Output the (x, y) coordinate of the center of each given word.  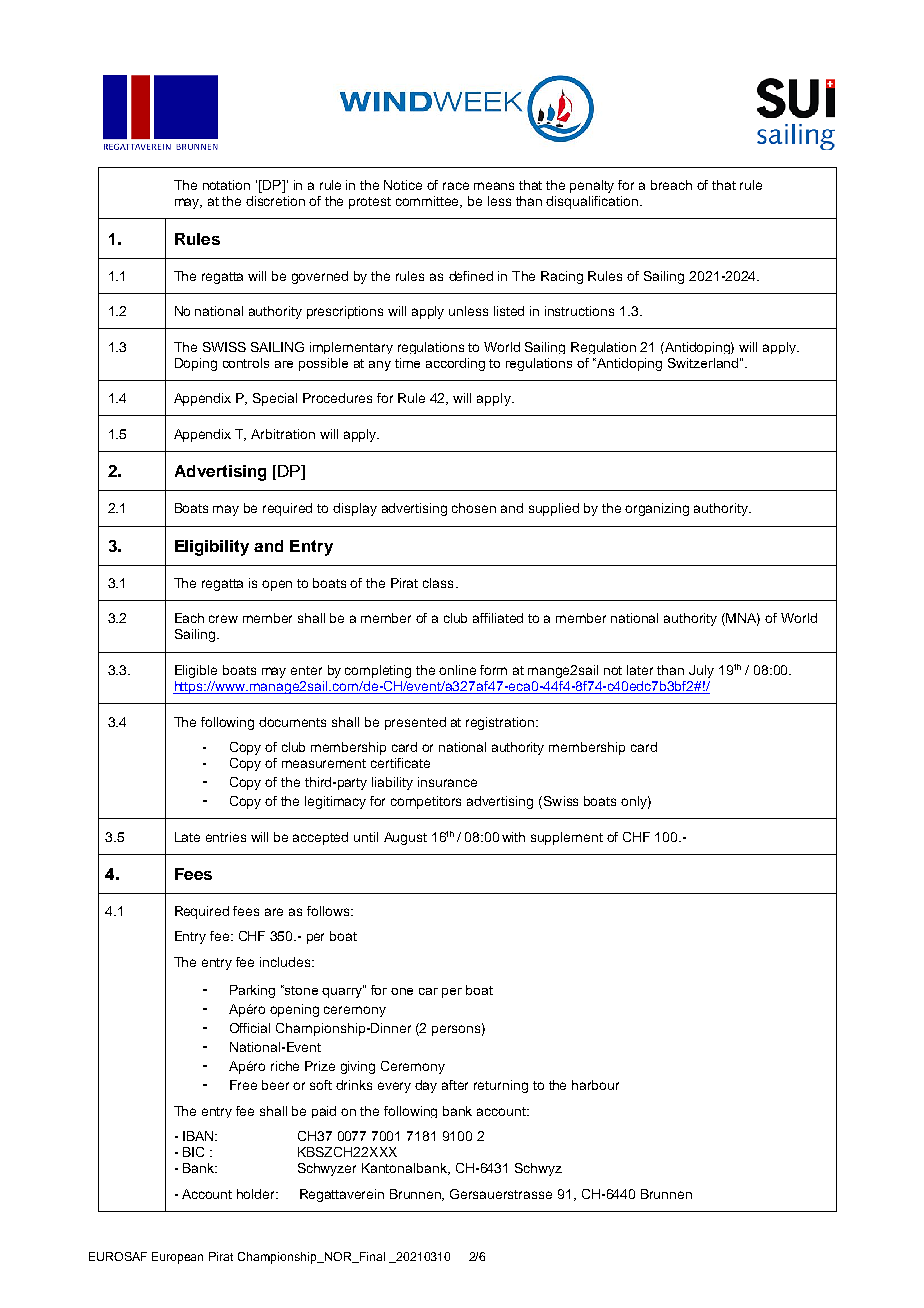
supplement (567, 838)
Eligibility (212, 548)
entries (226, 837)
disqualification (592, 202)
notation (226, 185)
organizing (657, 509)
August (405, 838)
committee (429, 202)
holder (257, 1194)
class (438, 583)
